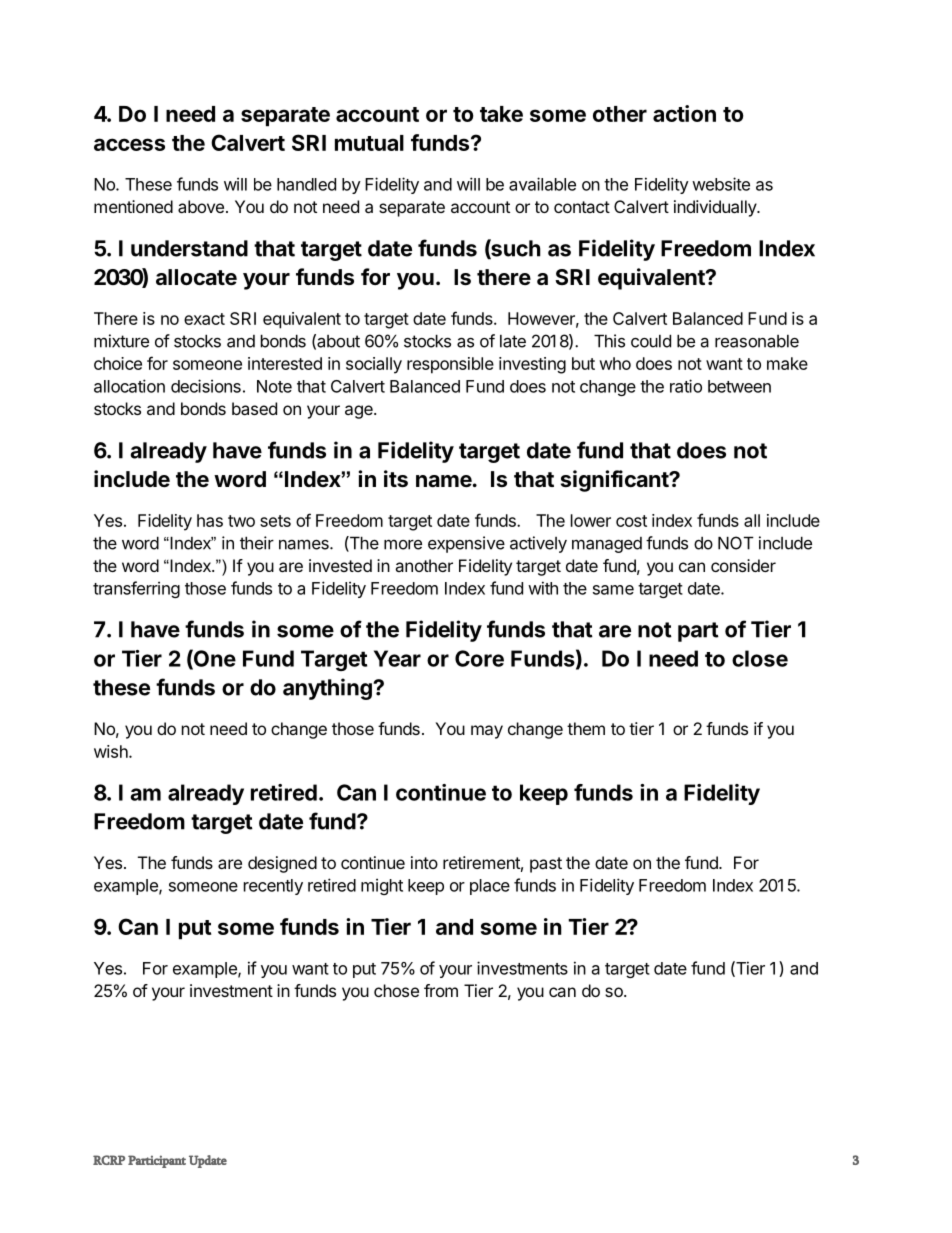 The width and height of the screenshot is (952, 1233). Describe the element at coordinates (112, 751) in the screenshot. I see `wish` at that location.
